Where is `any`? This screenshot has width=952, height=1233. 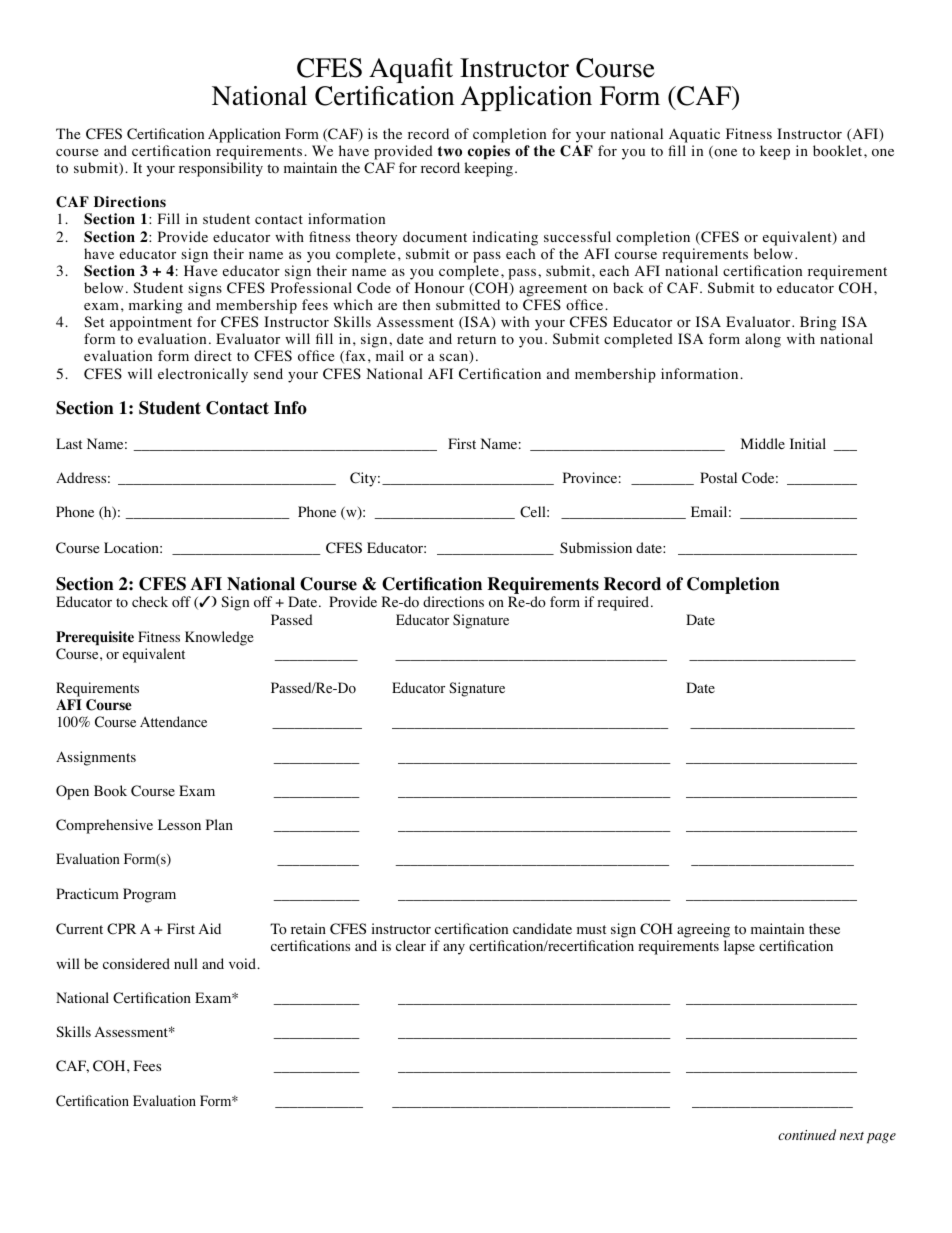
any is located at coordinates (454, 949).
